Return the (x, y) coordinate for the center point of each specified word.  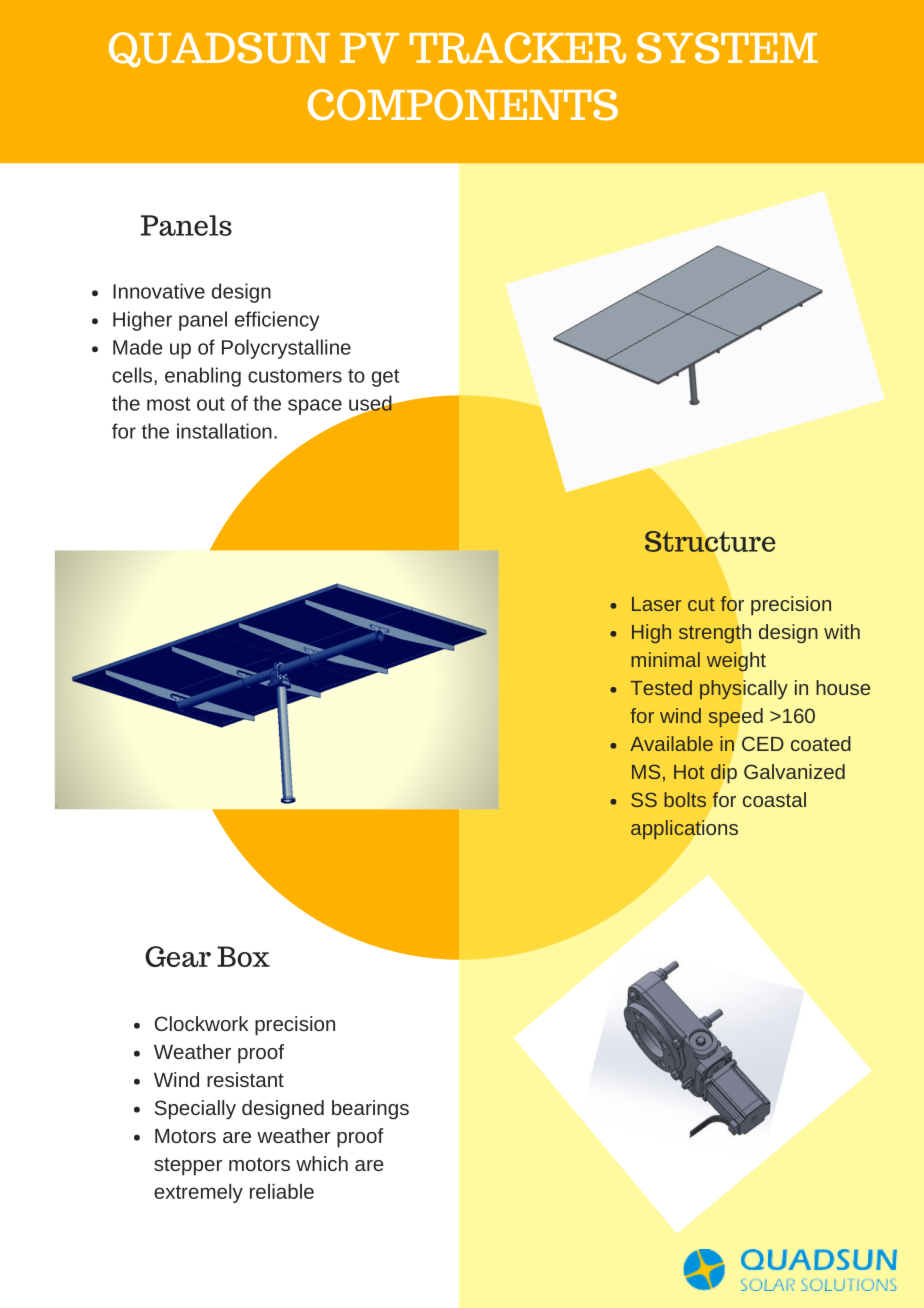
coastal (774, 799)
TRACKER (518, 48)
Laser (656, 604)
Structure (710, 541)
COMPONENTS (463, 105)
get (386, 378)
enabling (203, 377)
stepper (188, 1166)
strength (715, 633)
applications (684, 829)
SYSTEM (727, 48)
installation (224, 431)
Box (243, 956)
